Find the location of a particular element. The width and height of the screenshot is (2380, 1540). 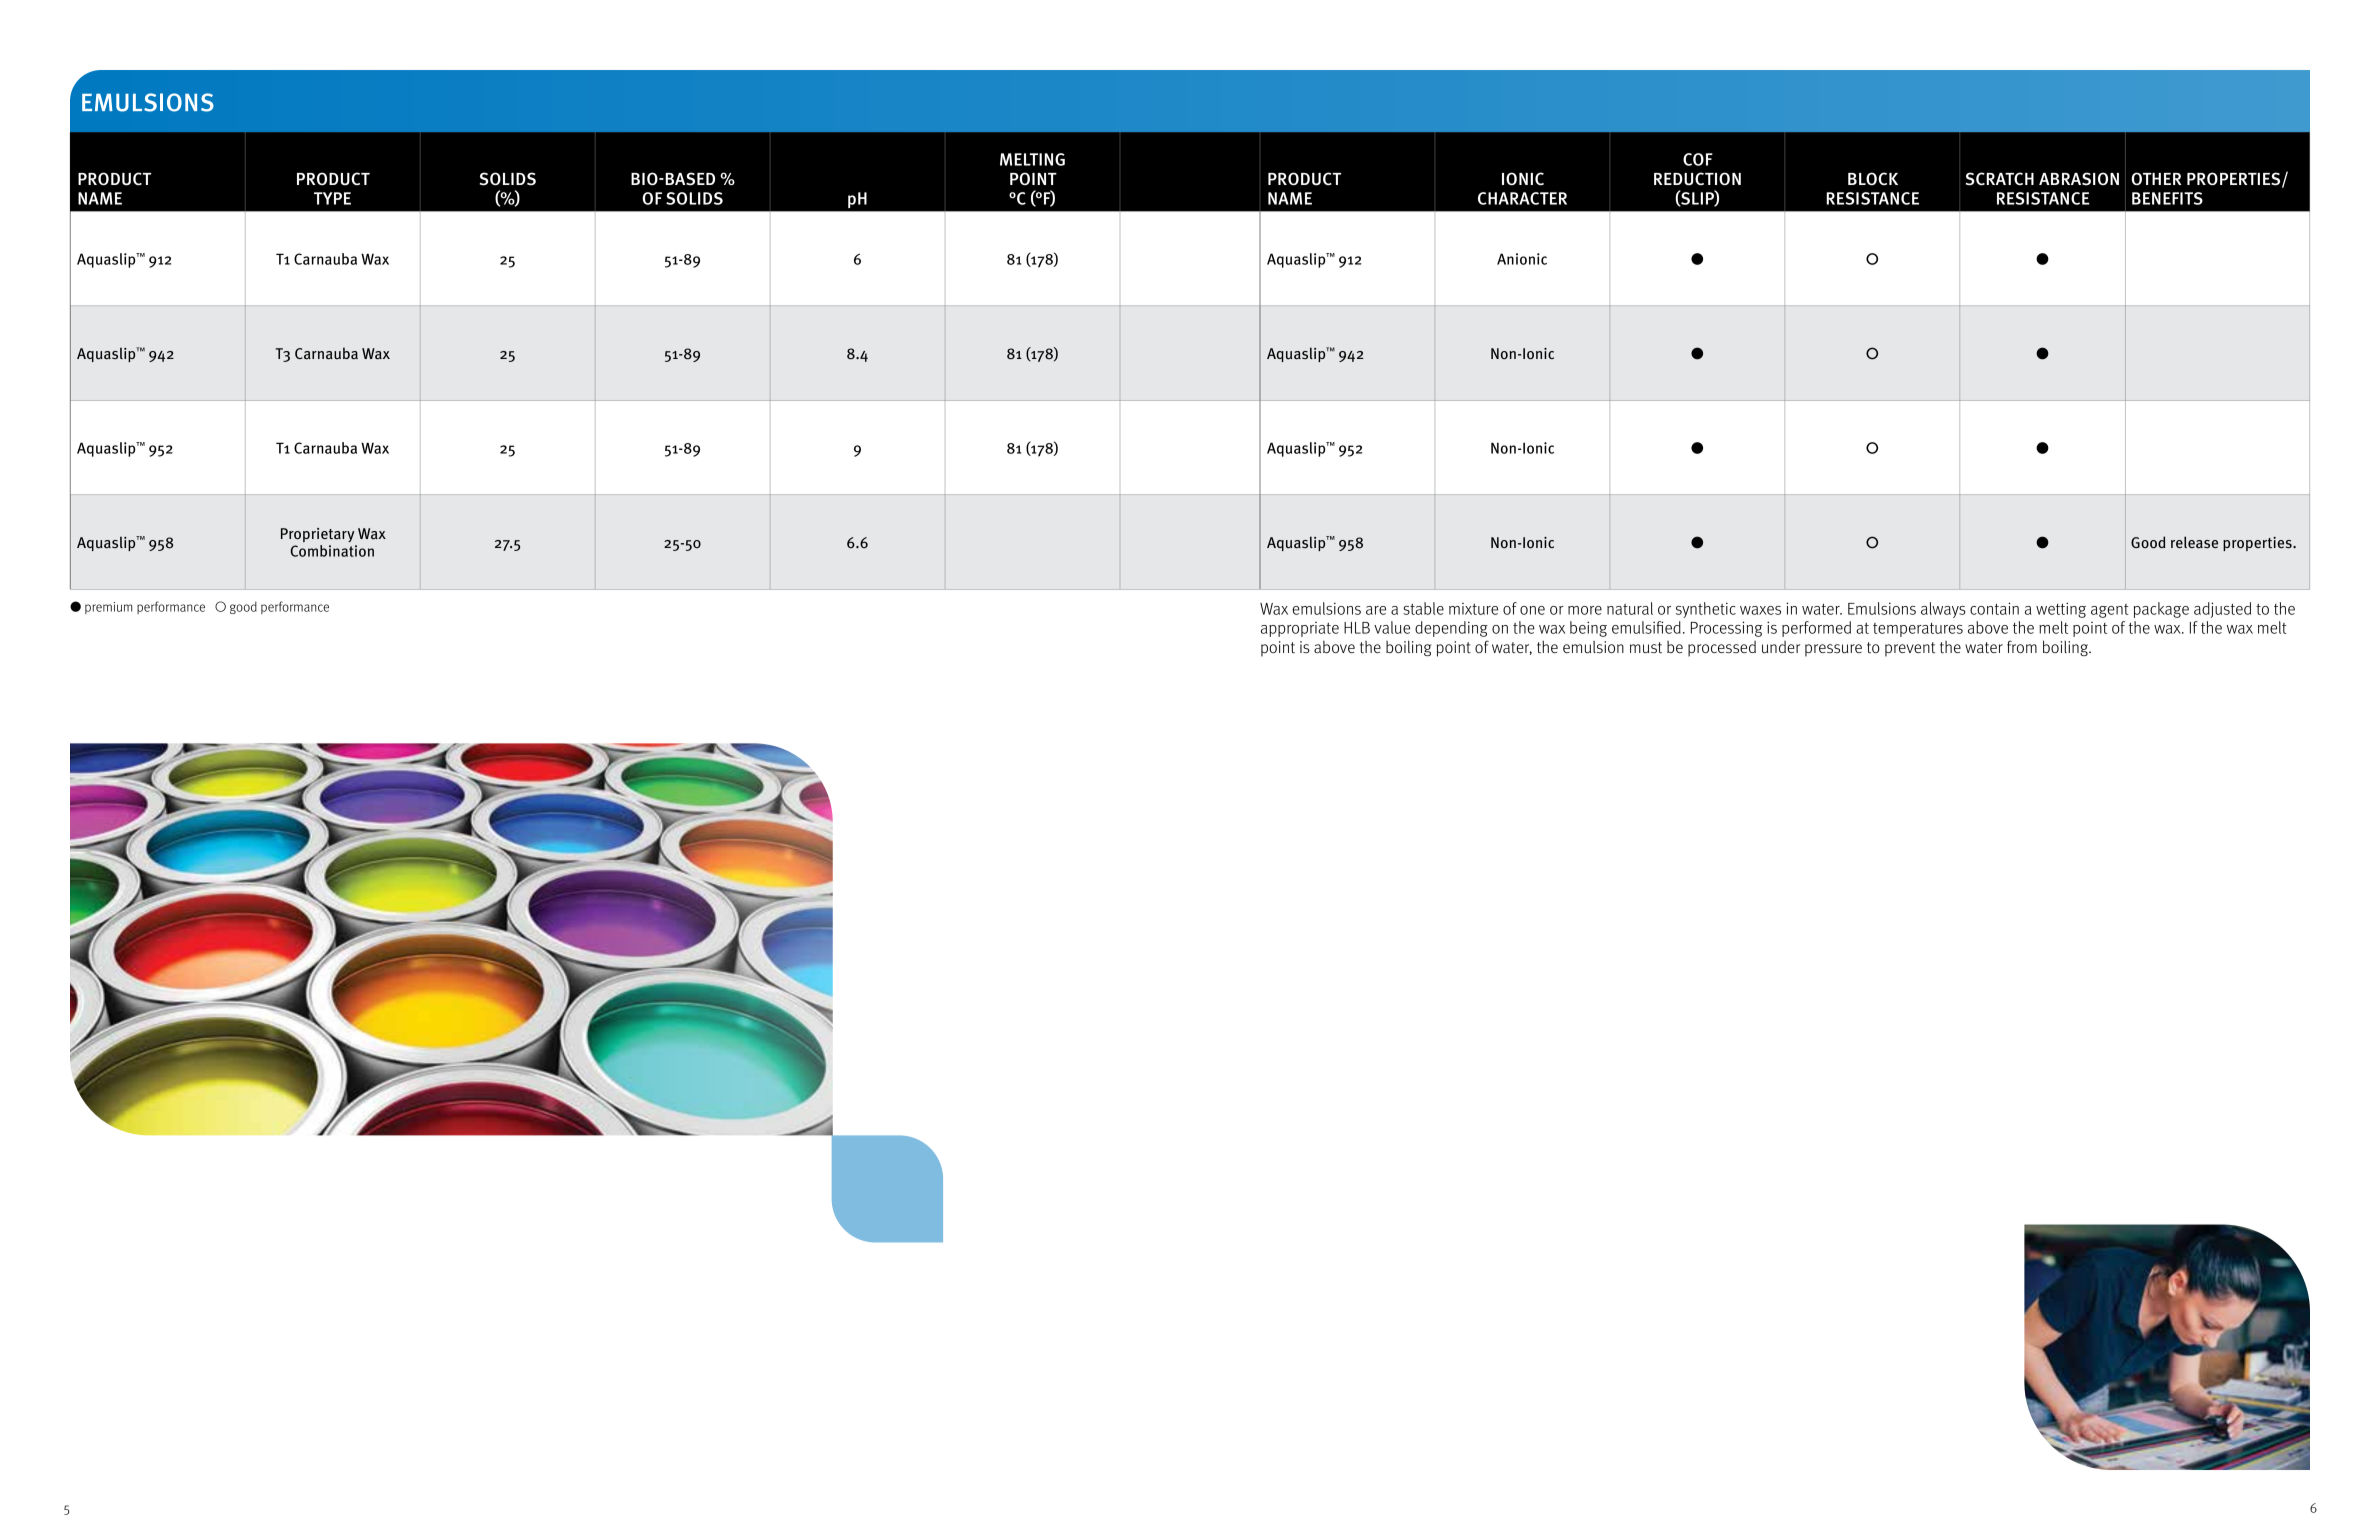

TYPE is located at coordinates (332, 198).
